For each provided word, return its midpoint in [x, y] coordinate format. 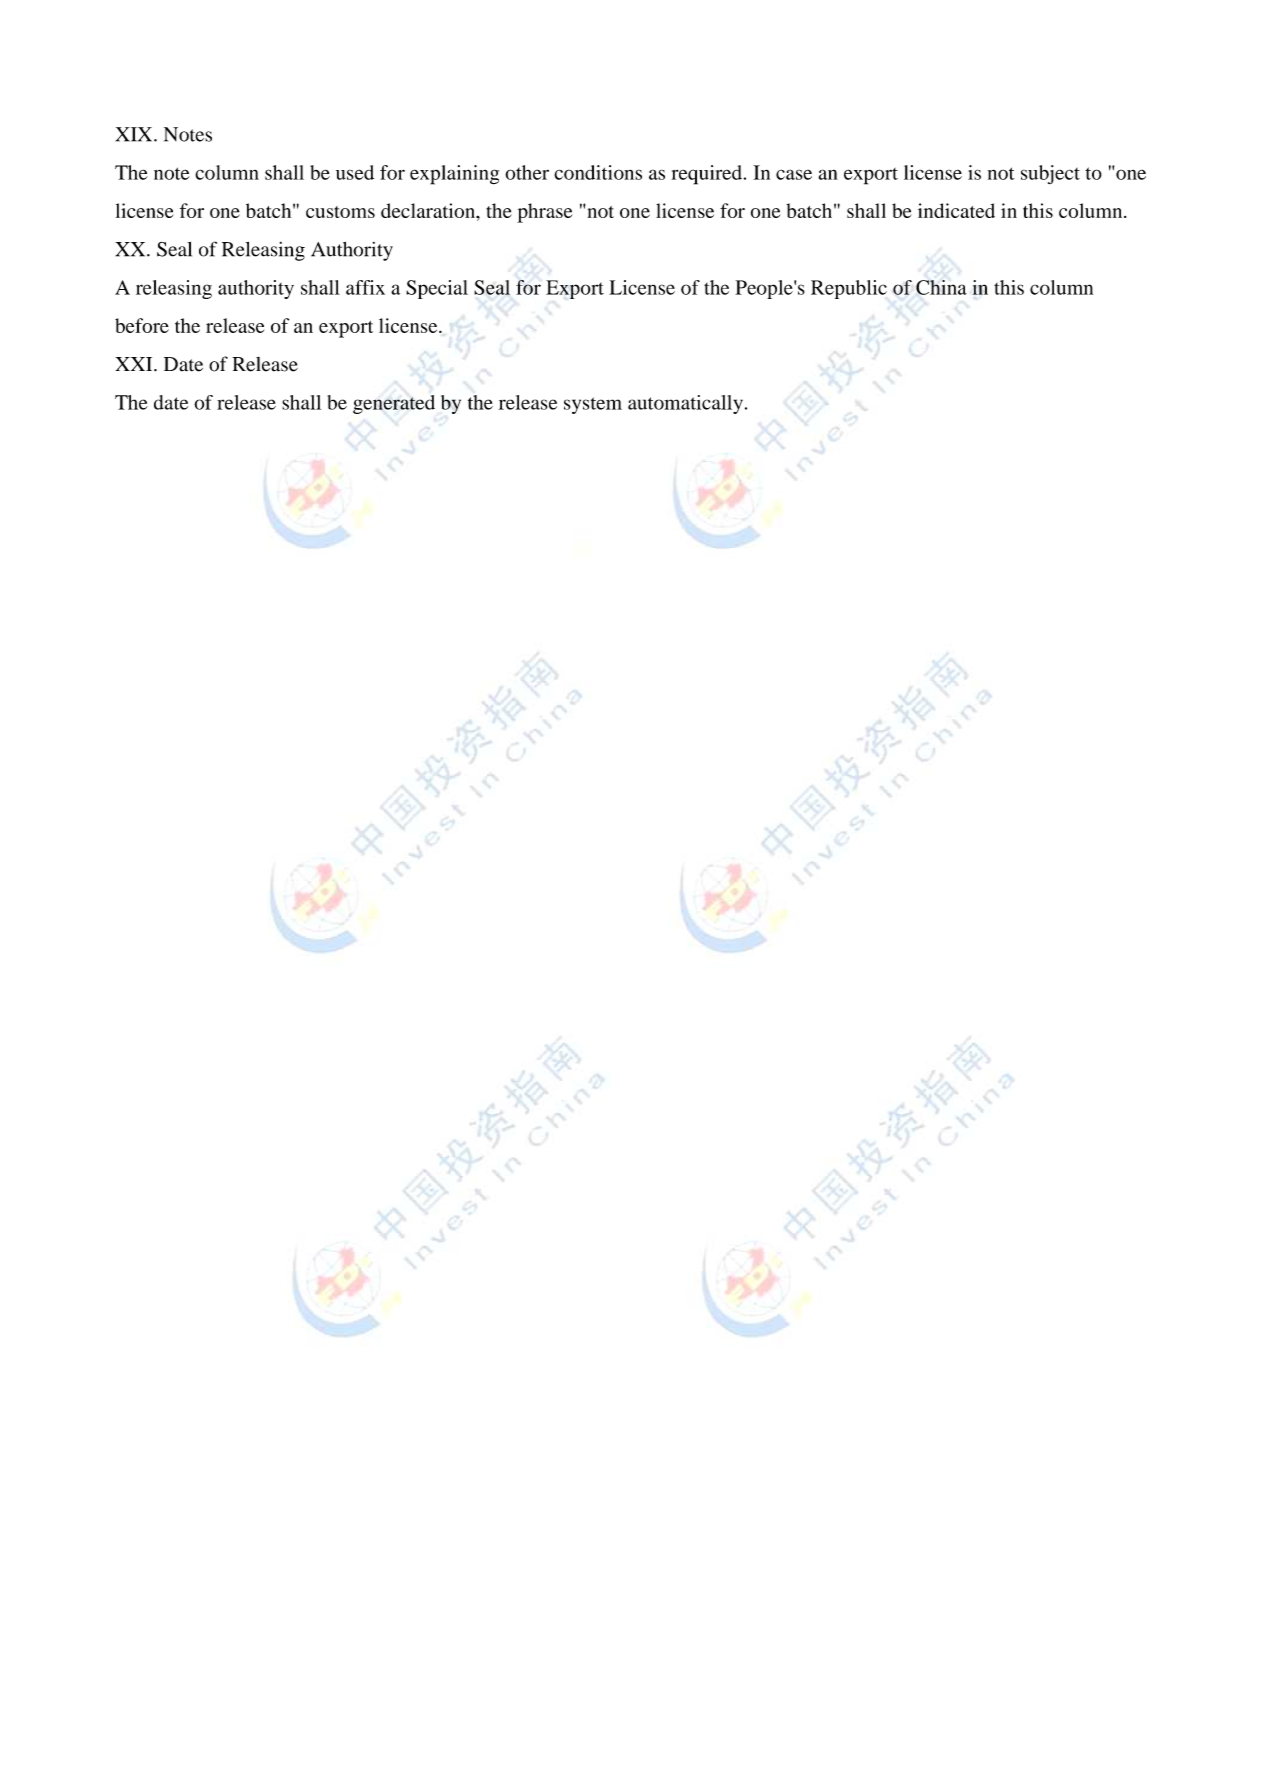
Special [437, 289]
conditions [598, 172]
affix [365, 287]
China [941, 287]
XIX [135, 134]
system [593, 405]
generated [394, 404]
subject [1050, 174]
